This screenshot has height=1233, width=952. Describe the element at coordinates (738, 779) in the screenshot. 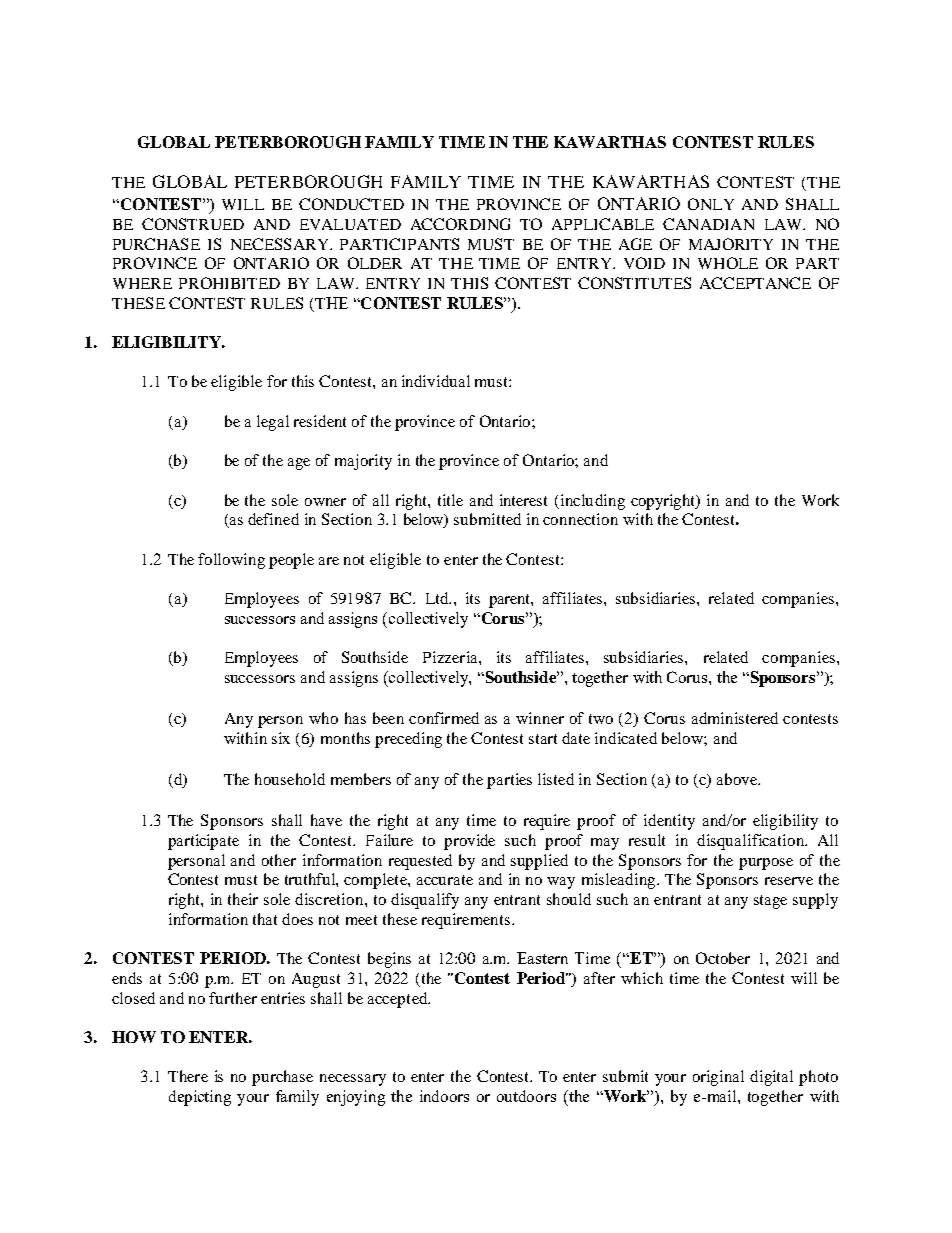

I see `above` at that location.
